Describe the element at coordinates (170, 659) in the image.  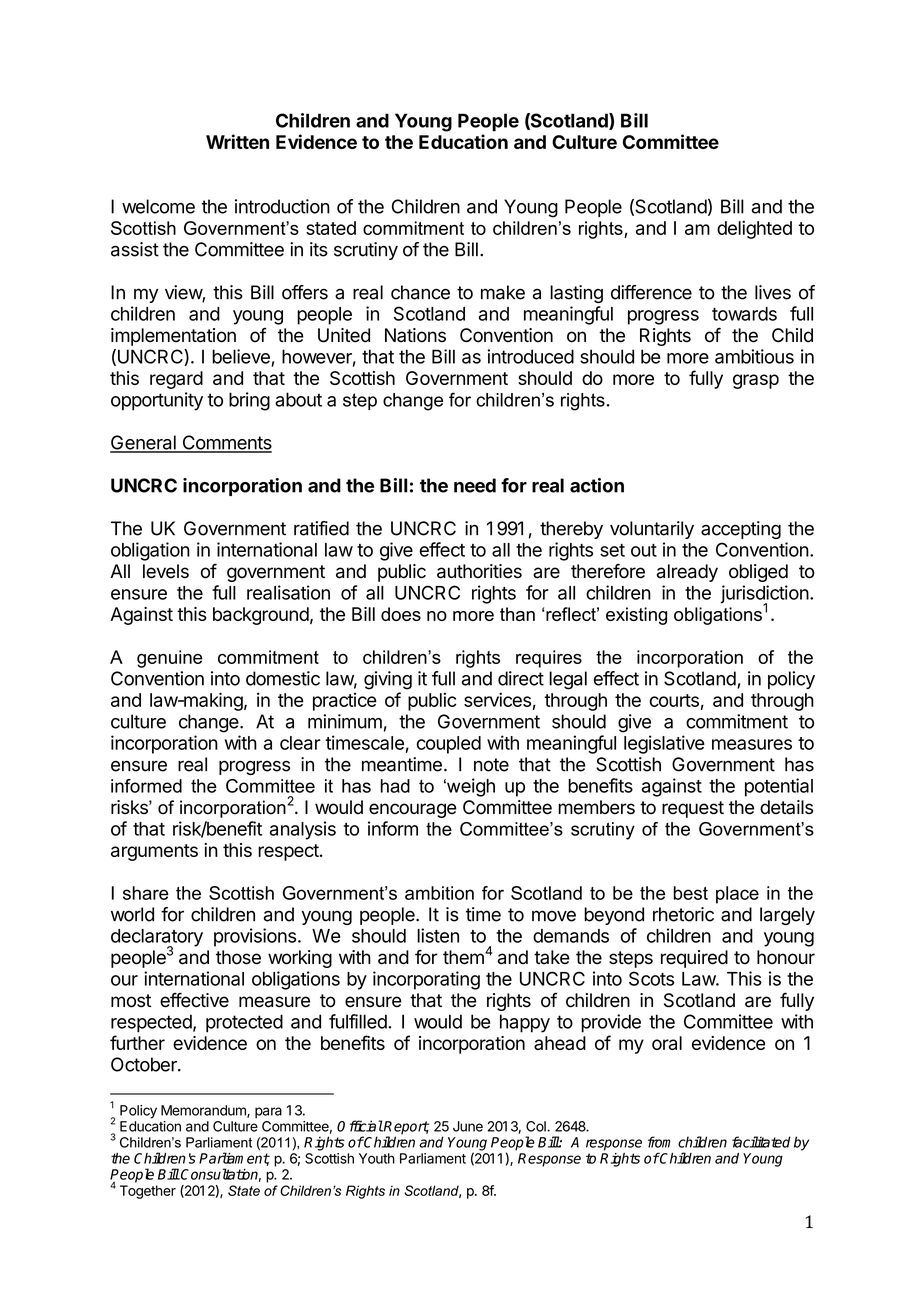
I see `genuine` at that location.
